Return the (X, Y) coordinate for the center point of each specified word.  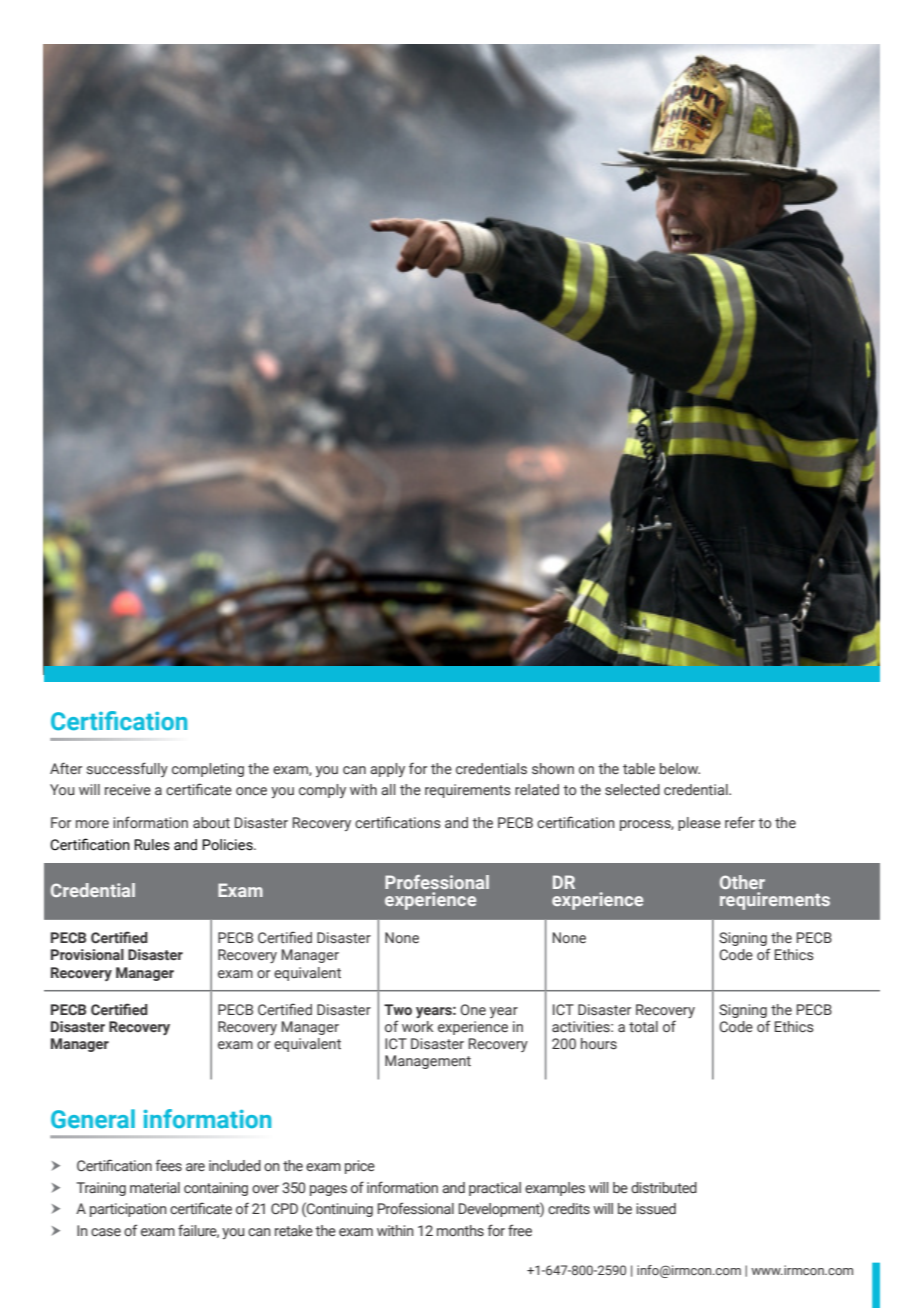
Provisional (87, 955)
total (643, 1026)
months (460, 1231)
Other (742, 882)
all (388, 789)
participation (128, 1210)
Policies (228, 845)
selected (632, 790)
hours (599, 1044)
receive (128, 790)
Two (398, 1009)
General (93, 1118)
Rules (152, 845)
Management (428, 1062)
